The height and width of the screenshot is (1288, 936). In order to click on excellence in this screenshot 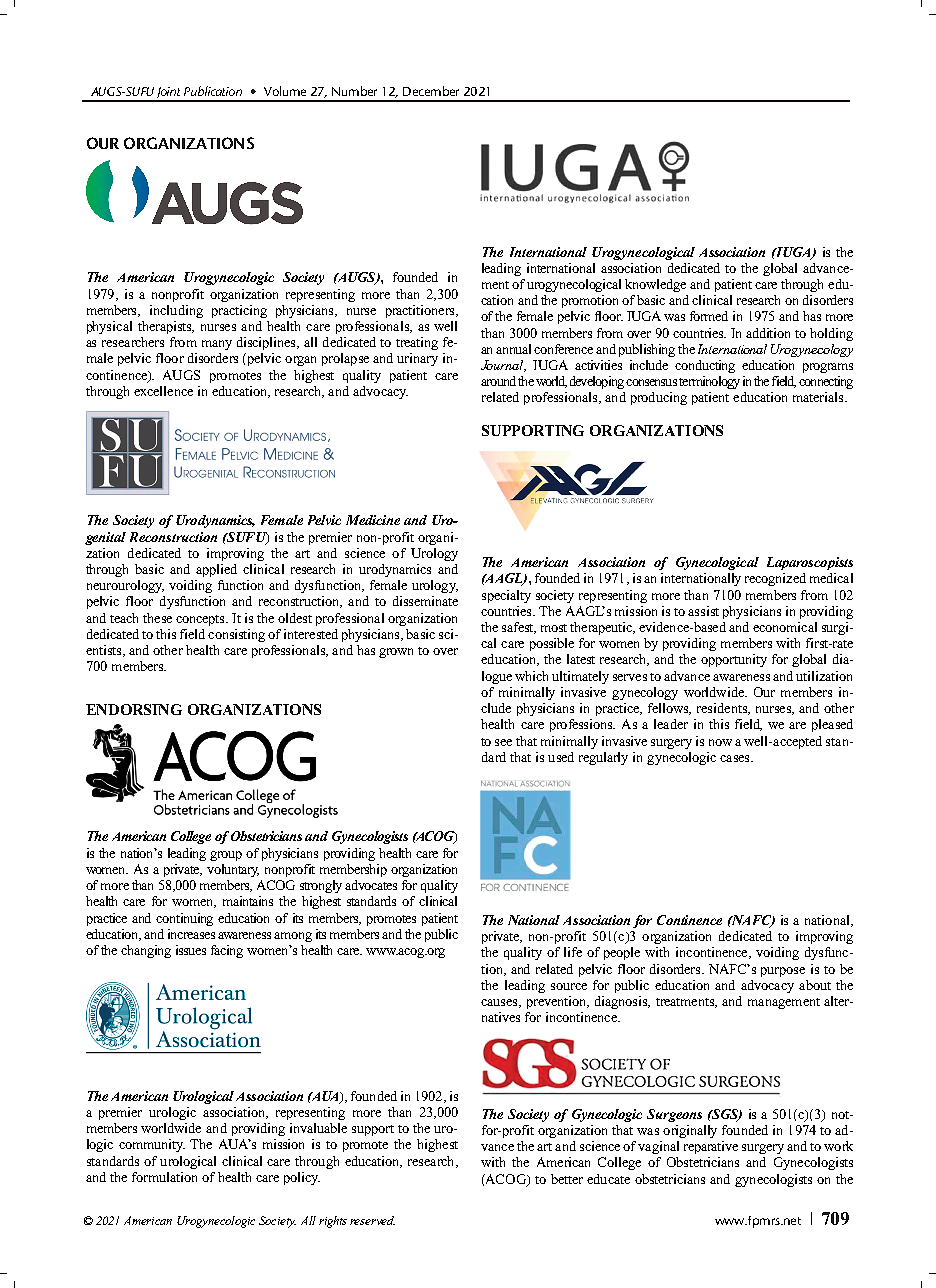, I will do `click(163, 391)`.
